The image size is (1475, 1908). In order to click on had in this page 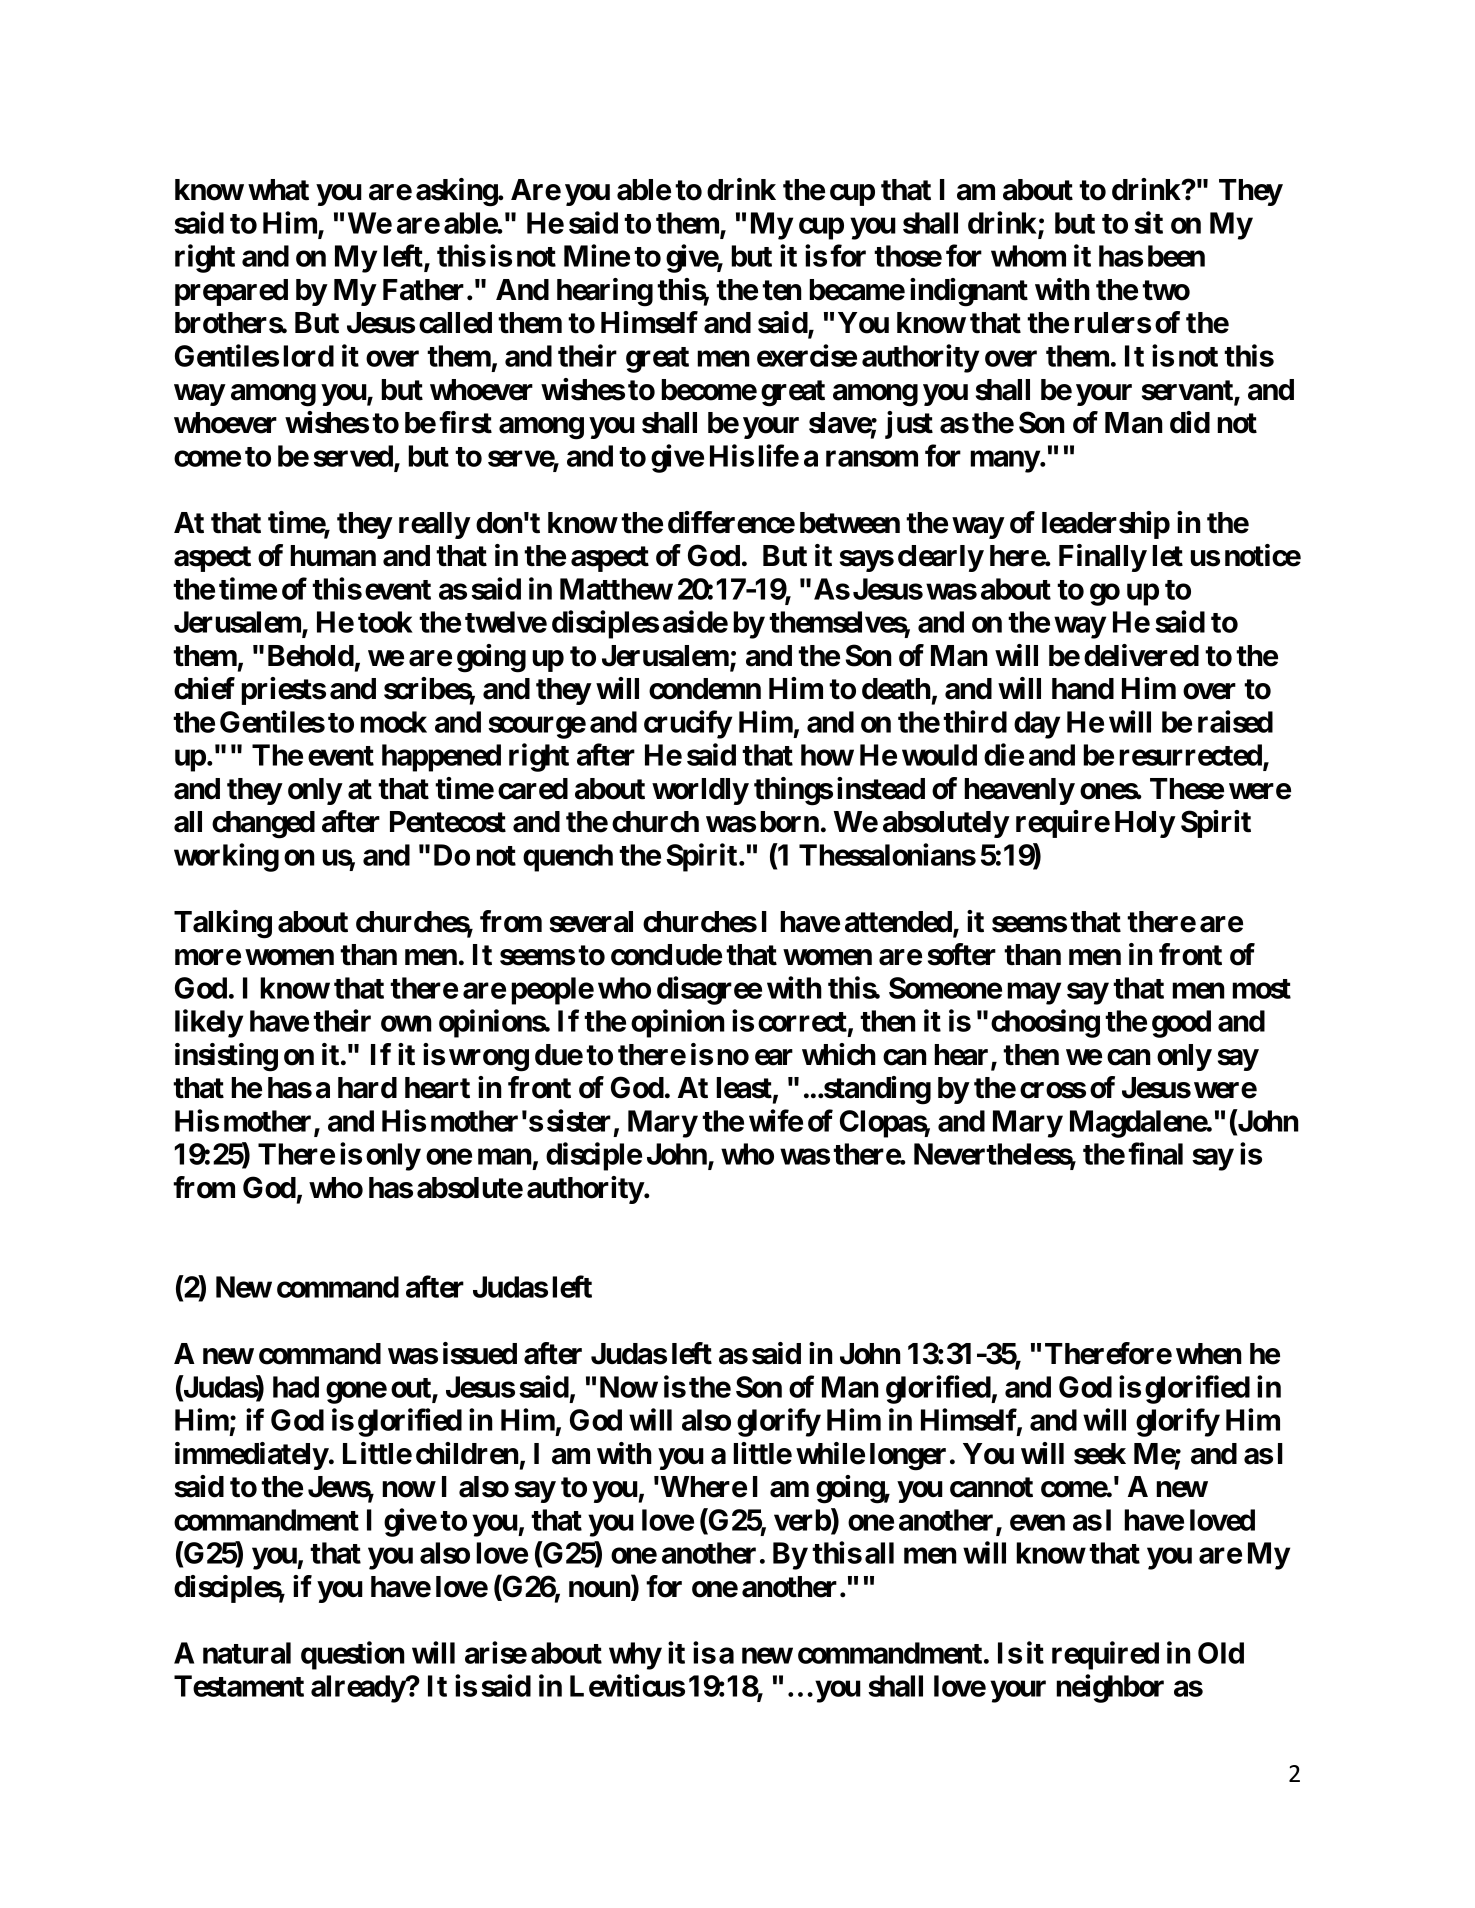, I will do `click(296, 1387)`.
